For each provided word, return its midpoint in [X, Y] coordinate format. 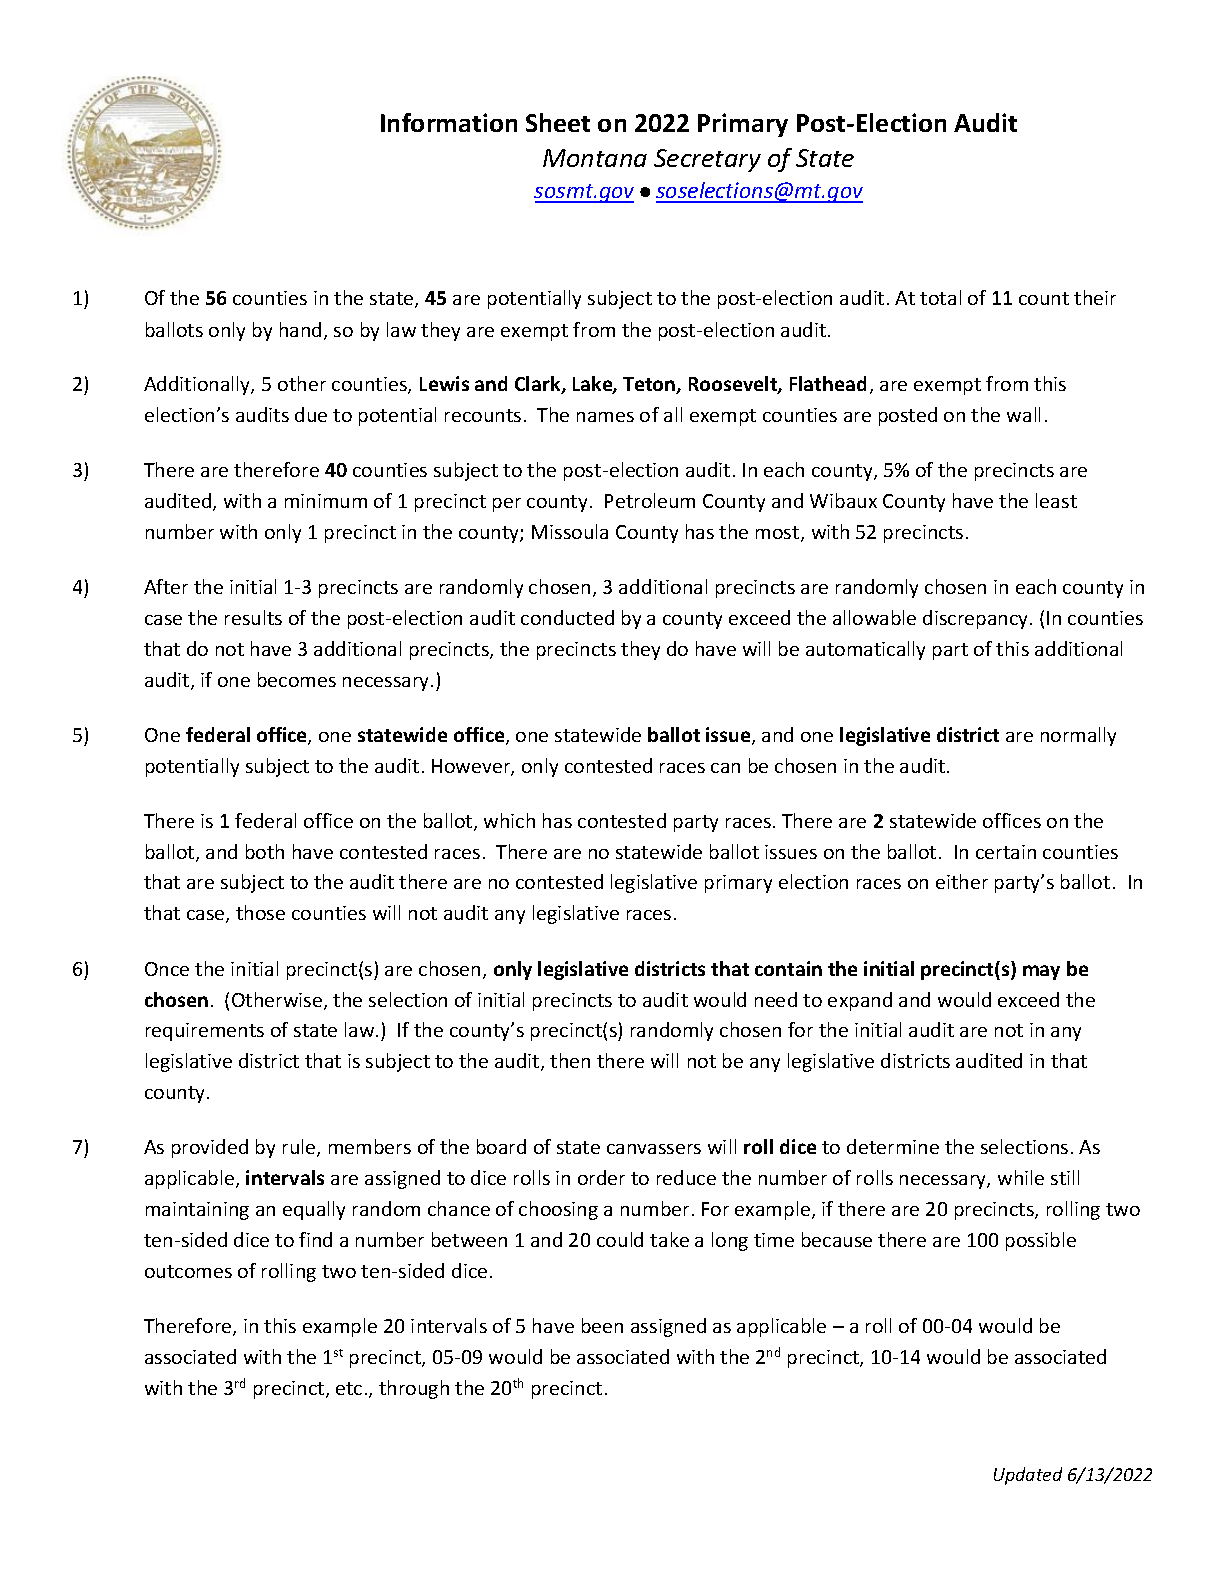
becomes [297, 679]
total [940, 297]
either [962, 881]
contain [788, 968]
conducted [567, 617]
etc [349, 1388]
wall [1023, 414]
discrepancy [977, 619]
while [1021, 1177]
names [605, 417]
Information [449, 122]
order [601, 1177]
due [311, 414]
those [260, 912]
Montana [595, 158]
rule [300, 1148]
